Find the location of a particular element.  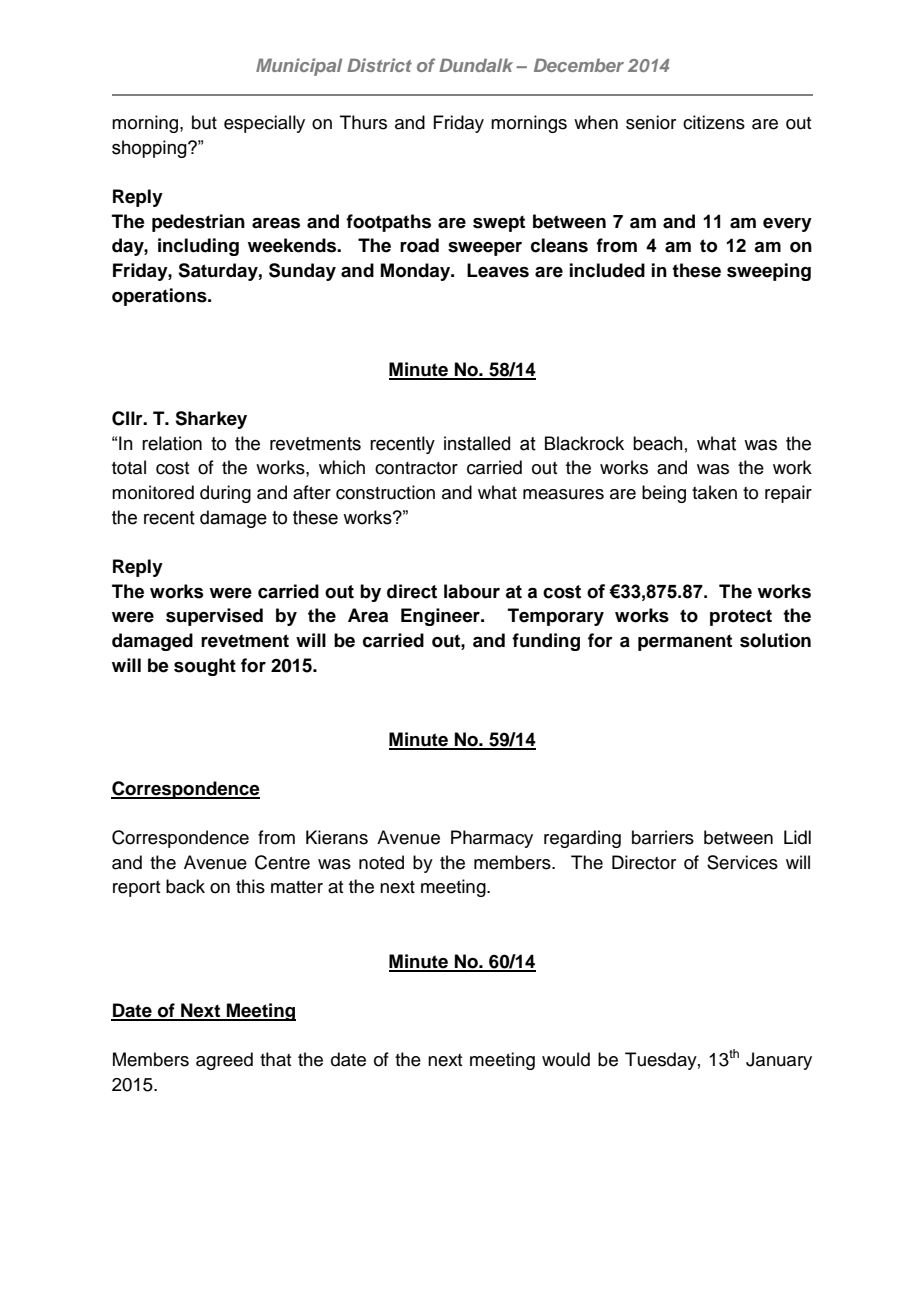

Leaves is located at coordinates (498, 270).
